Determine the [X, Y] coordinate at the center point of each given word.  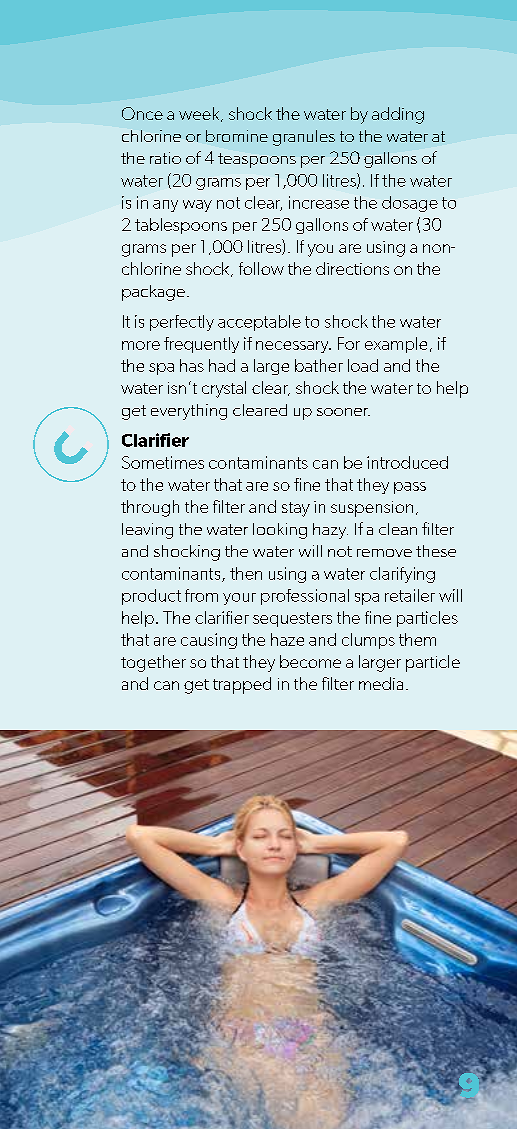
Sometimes [163, 462]
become [310, 661]
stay [296, 509]
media [381, 683]
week [200, 114]
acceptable [259, 323]
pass [410, 488]
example [396, 345]
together [153, 663]
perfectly [182, 323]
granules [304, 138]
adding [398, 115]
